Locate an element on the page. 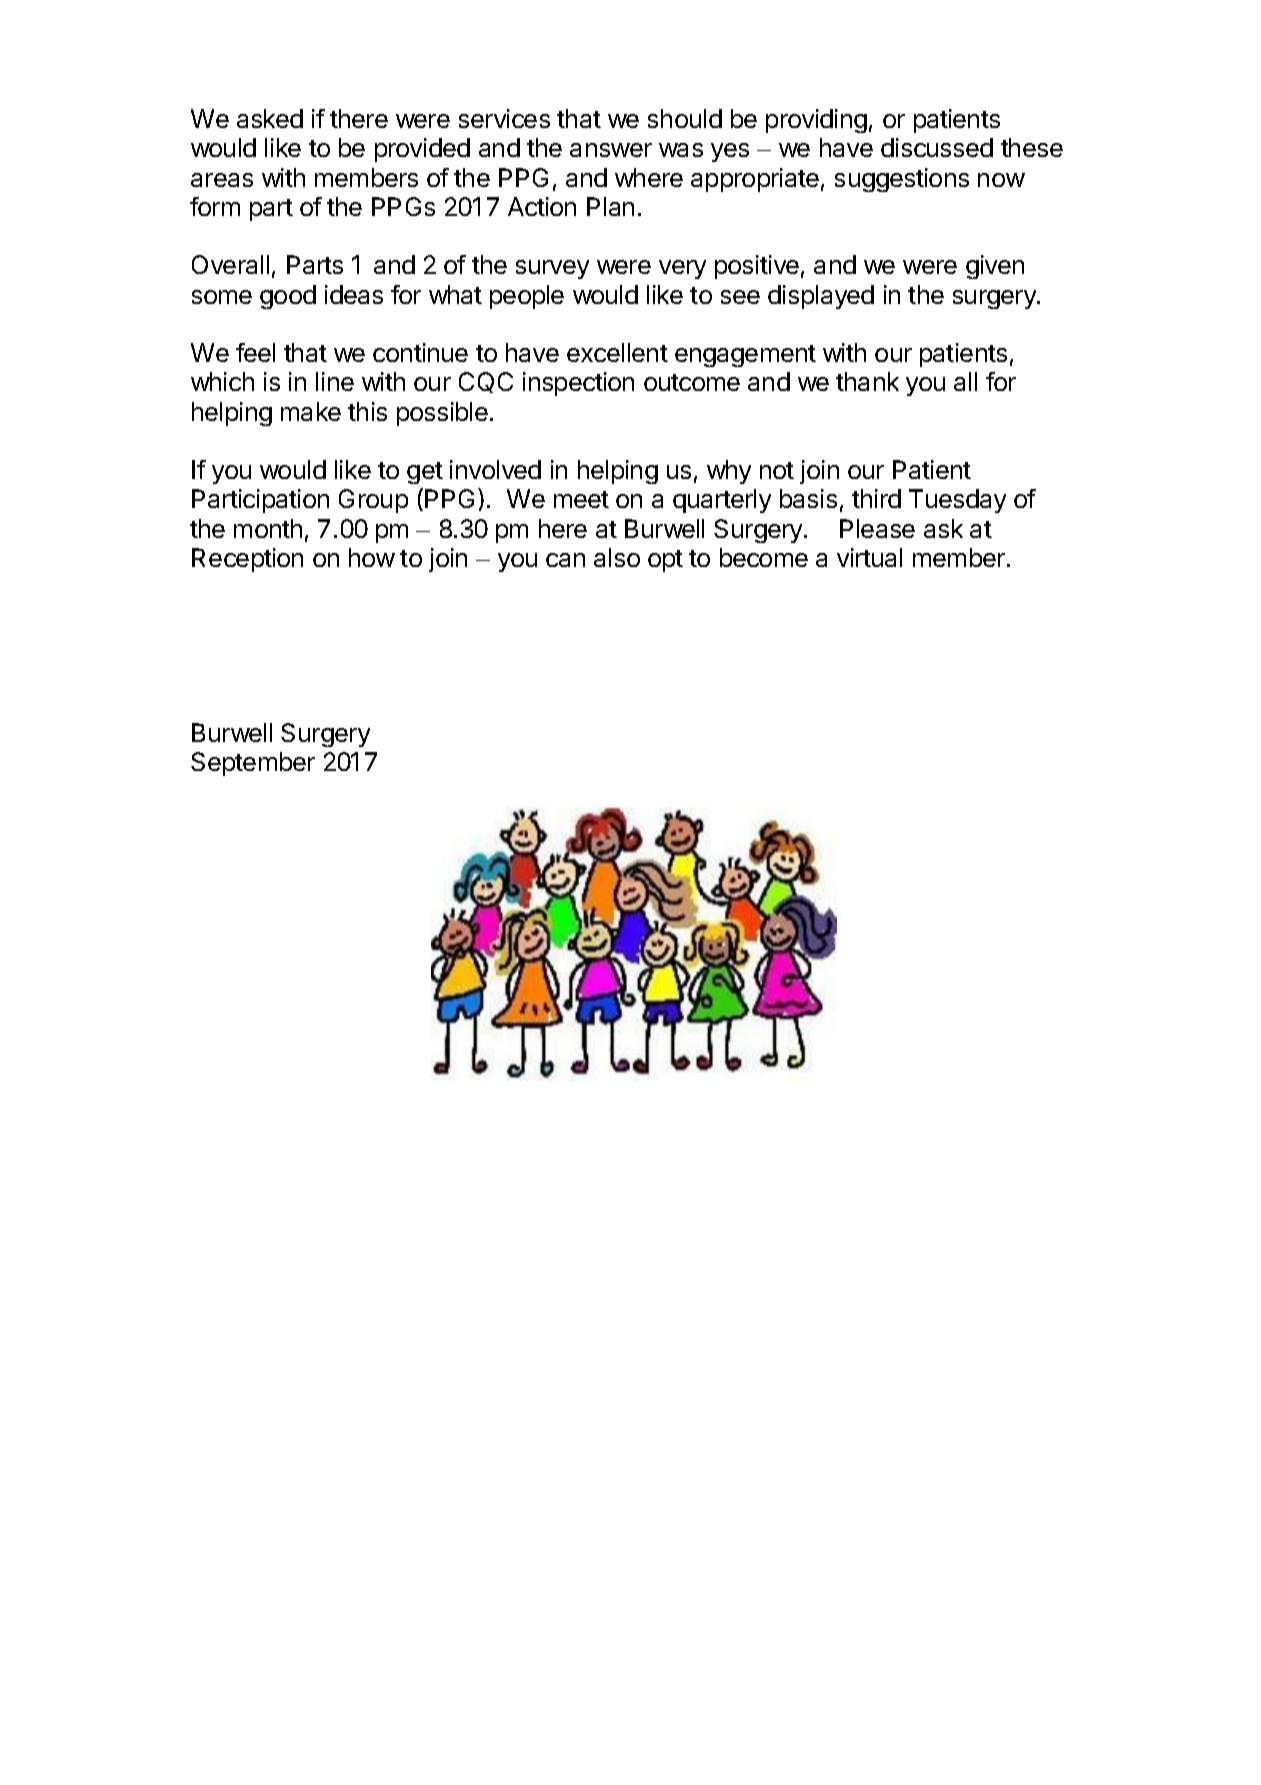 The width and height of the document is (1261, 1785). also is located at coordinates (617, 557).
